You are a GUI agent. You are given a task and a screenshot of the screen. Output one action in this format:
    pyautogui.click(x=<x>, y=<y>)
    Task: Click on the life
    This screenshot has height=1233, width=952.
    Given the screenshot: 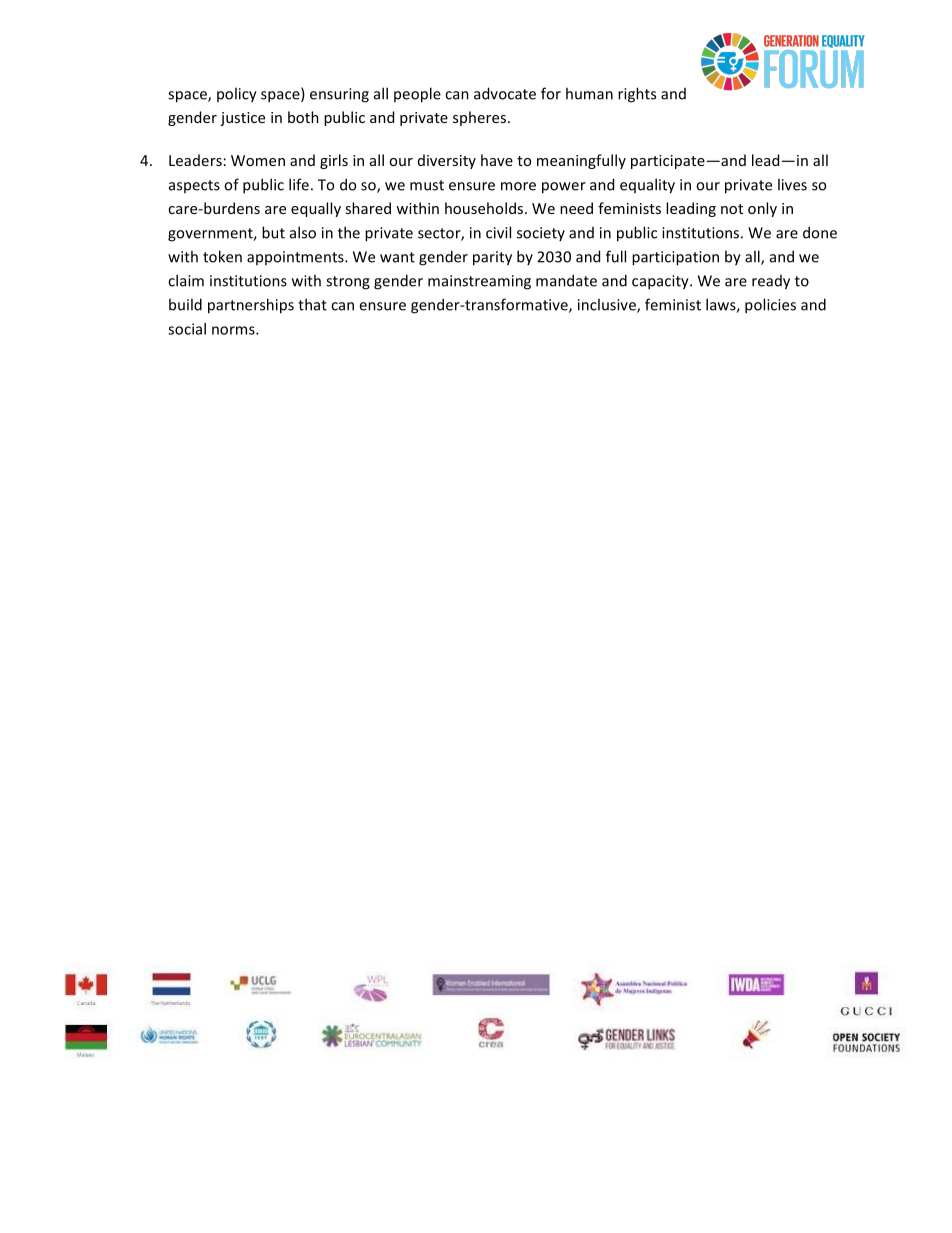 What is the action you would take?
    pyautogui.click(x=299, y=184)
